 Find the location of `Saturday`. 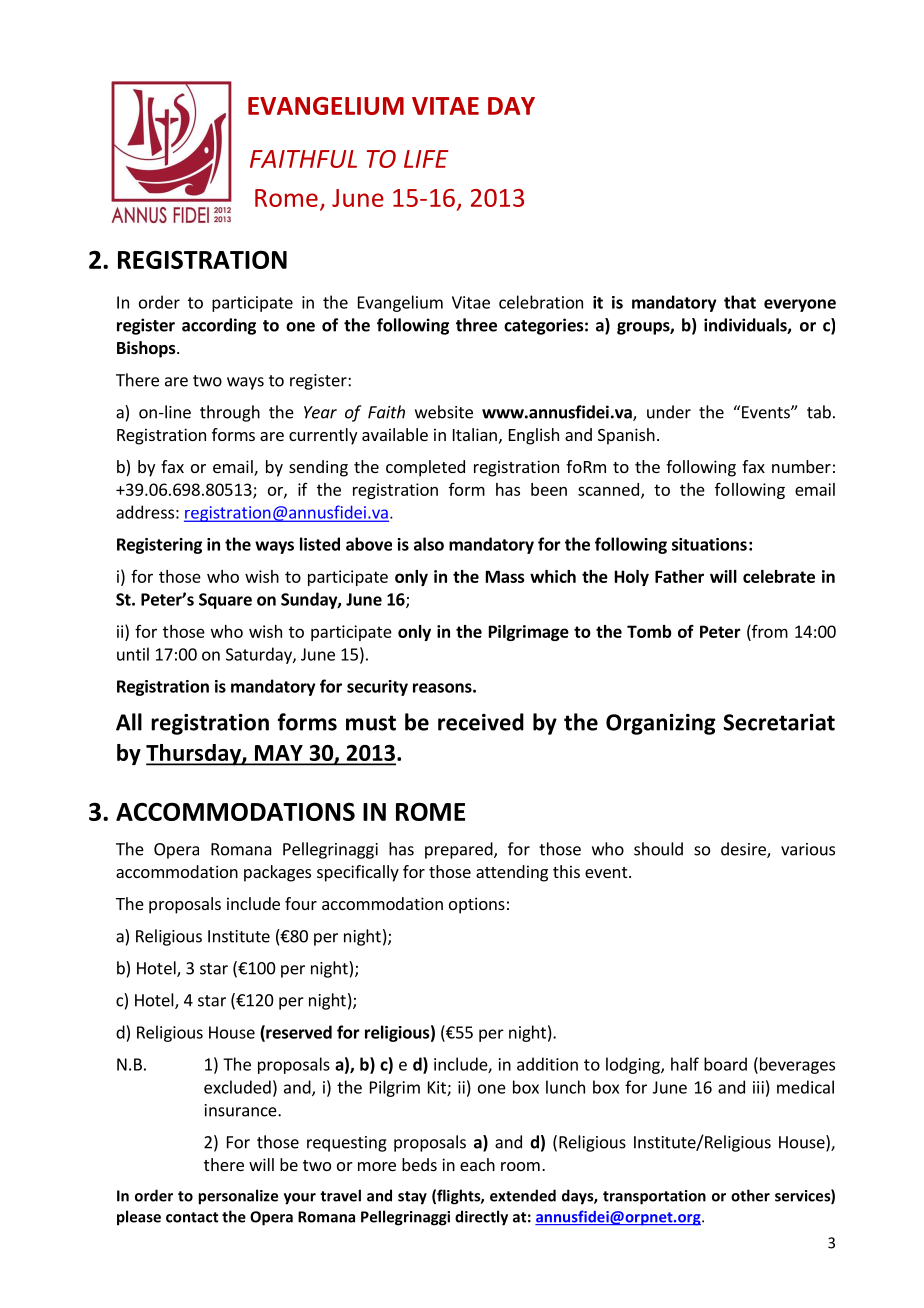

Saturday is located at coordinates (260, 655).
